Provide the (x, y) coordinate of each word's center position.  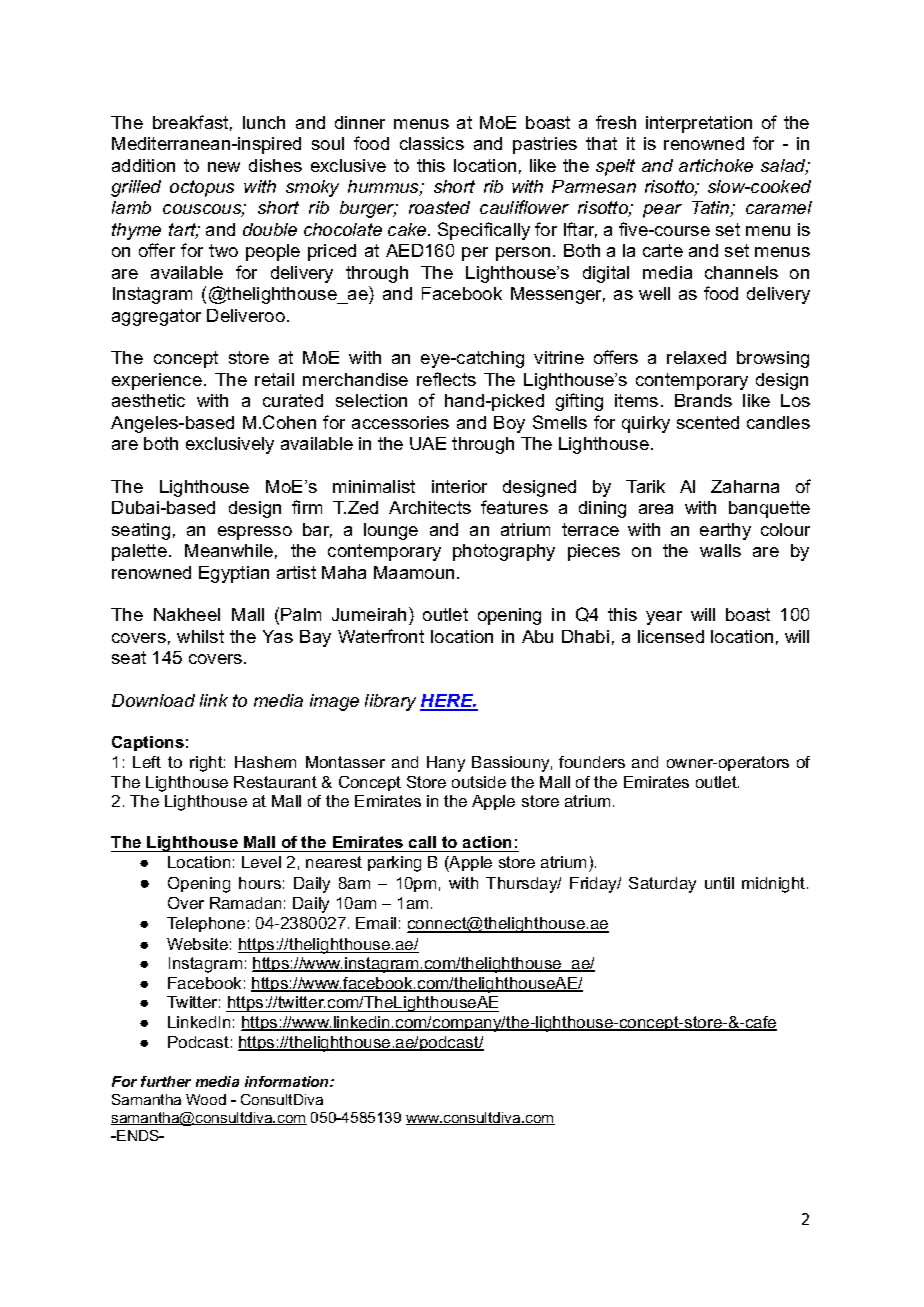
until (719, 883)
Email (376, 923)
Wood (206, 1099)
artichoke (716, 165)
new (224, 167)
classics (432, 143)
